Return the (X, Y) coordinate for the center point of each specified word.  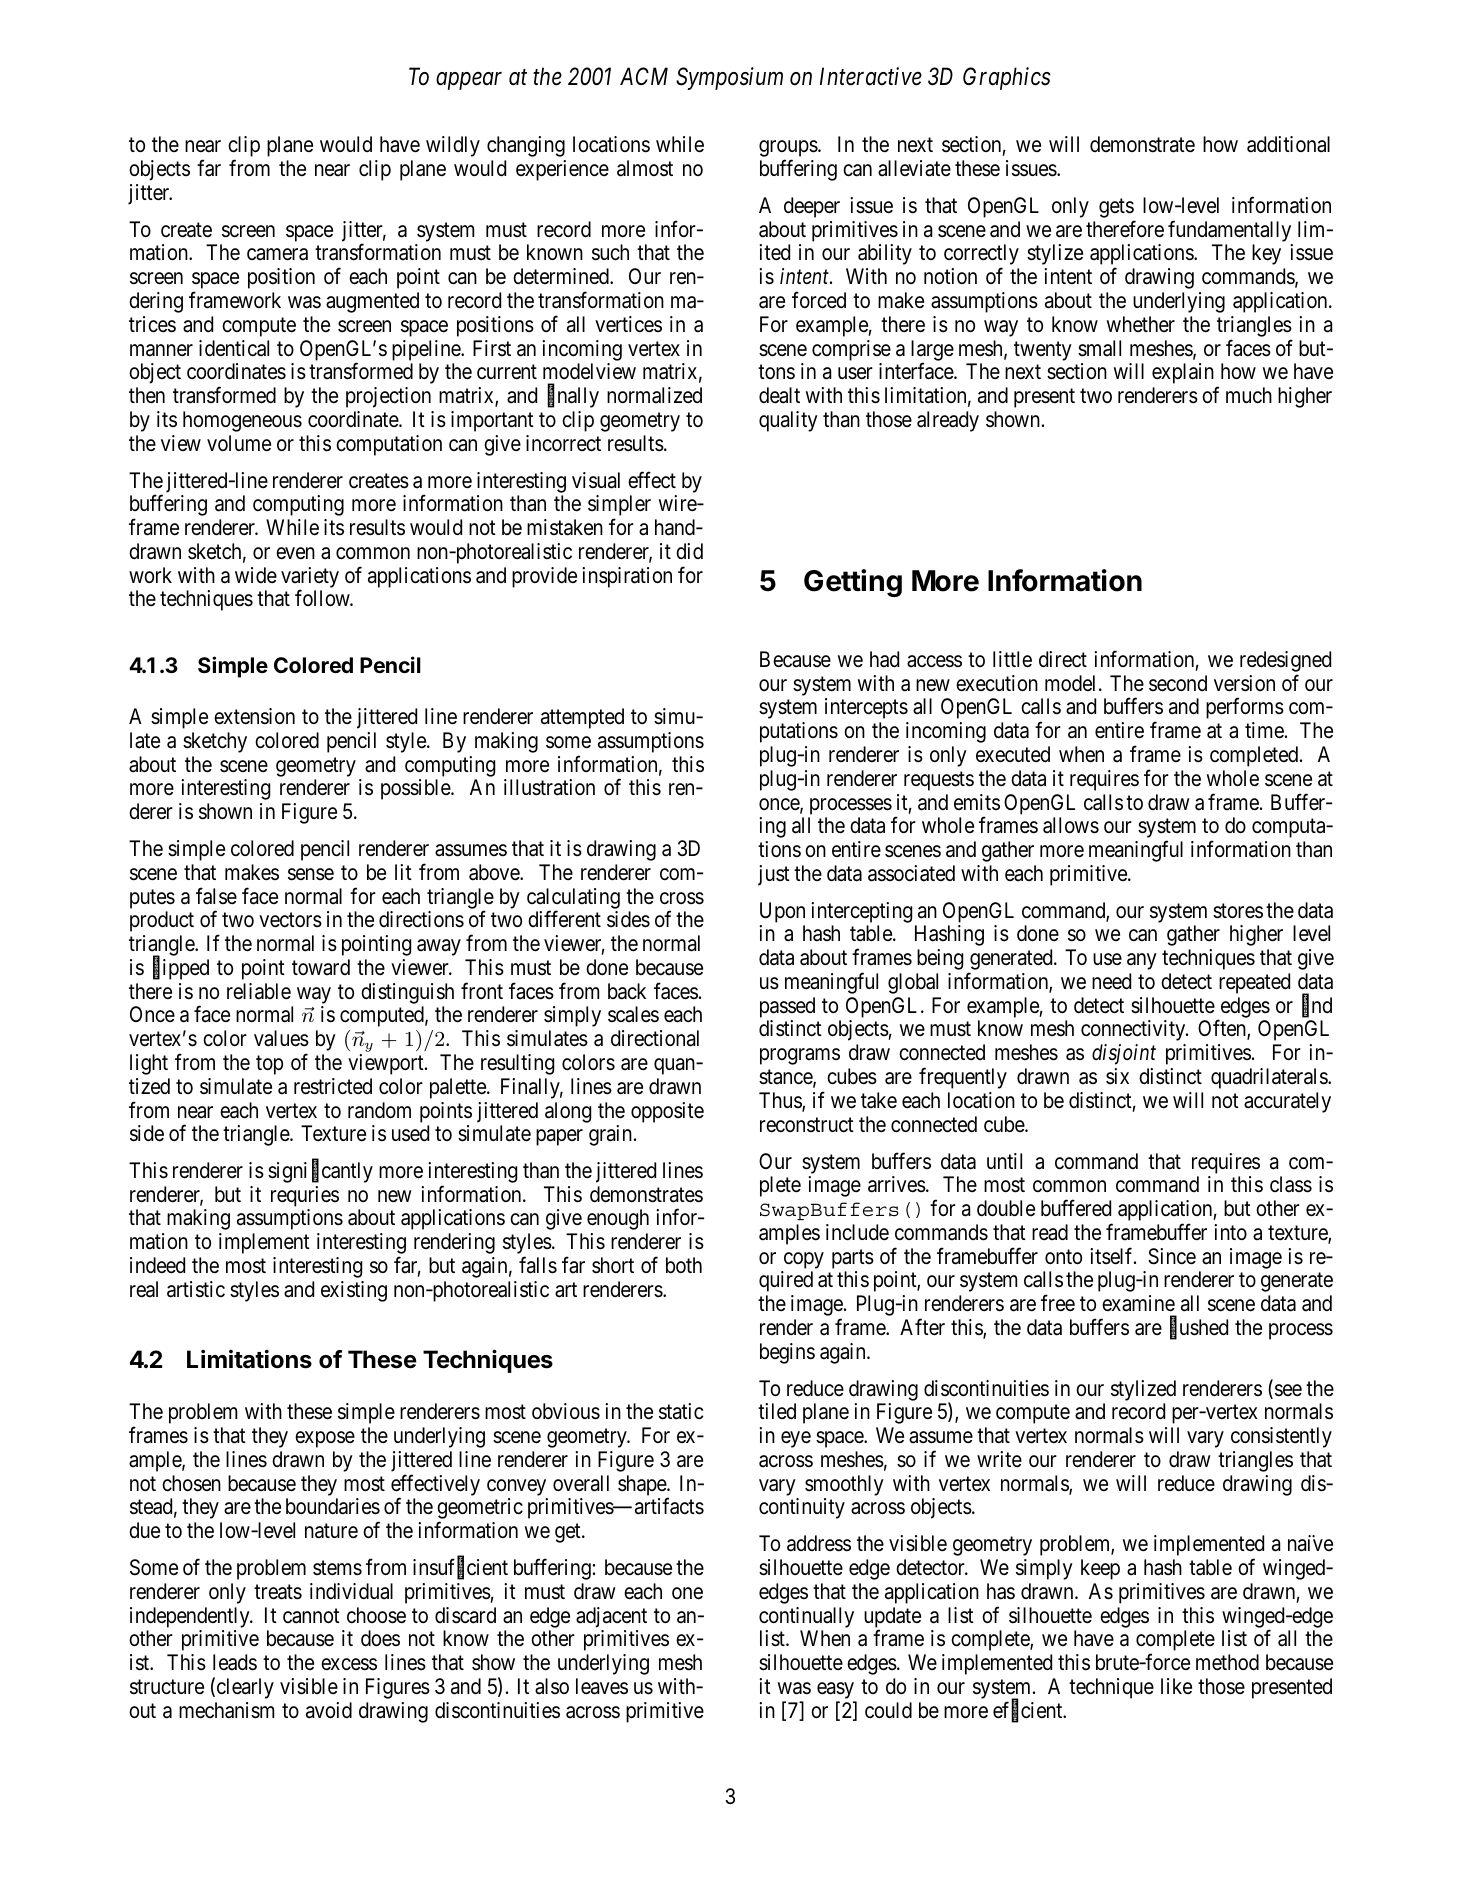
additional (1288, 144)
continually (806, 1617)
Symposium (729, 79)
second (1178, 683)
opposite (667, 1112)
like (1176, 1686)
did (689, 551)
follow (323, 598)
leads (235, 1662)
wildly (453, 146)
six (1117, 1076)
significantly (320, 1172)
